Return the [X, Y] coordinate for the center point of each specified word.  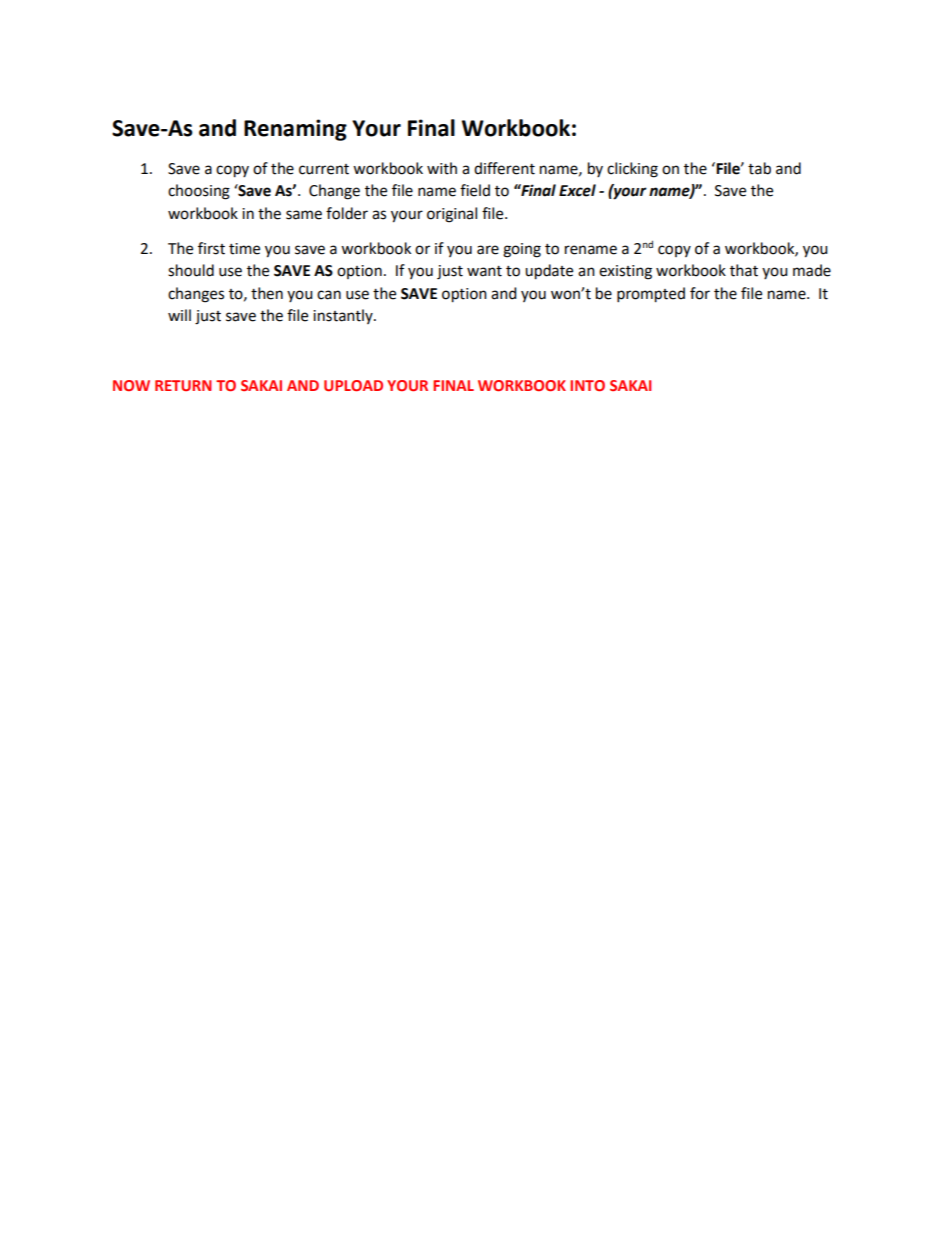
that [744, 270]
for [700, 293]
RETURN [183, 385]
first [211, 248]
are [488, 250]
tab [759, 168]
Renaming [295, 130]
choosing [199, 192]
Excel [577, 190]
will [179, 315]
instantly [344, 316]
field [475, 190]
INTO [587, 385]
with [442, 168]
